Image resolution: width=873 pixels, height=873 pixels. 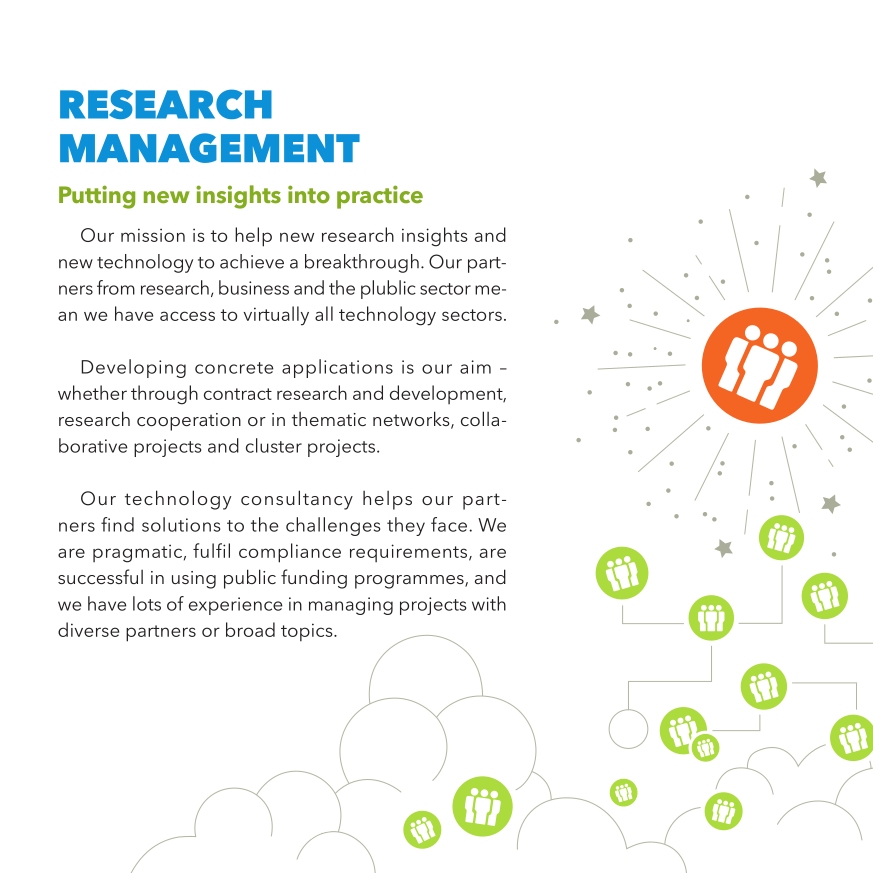 What do you see at coordinates (187, 316) in the image?
I see `access` at bounding box center [187, 316].
